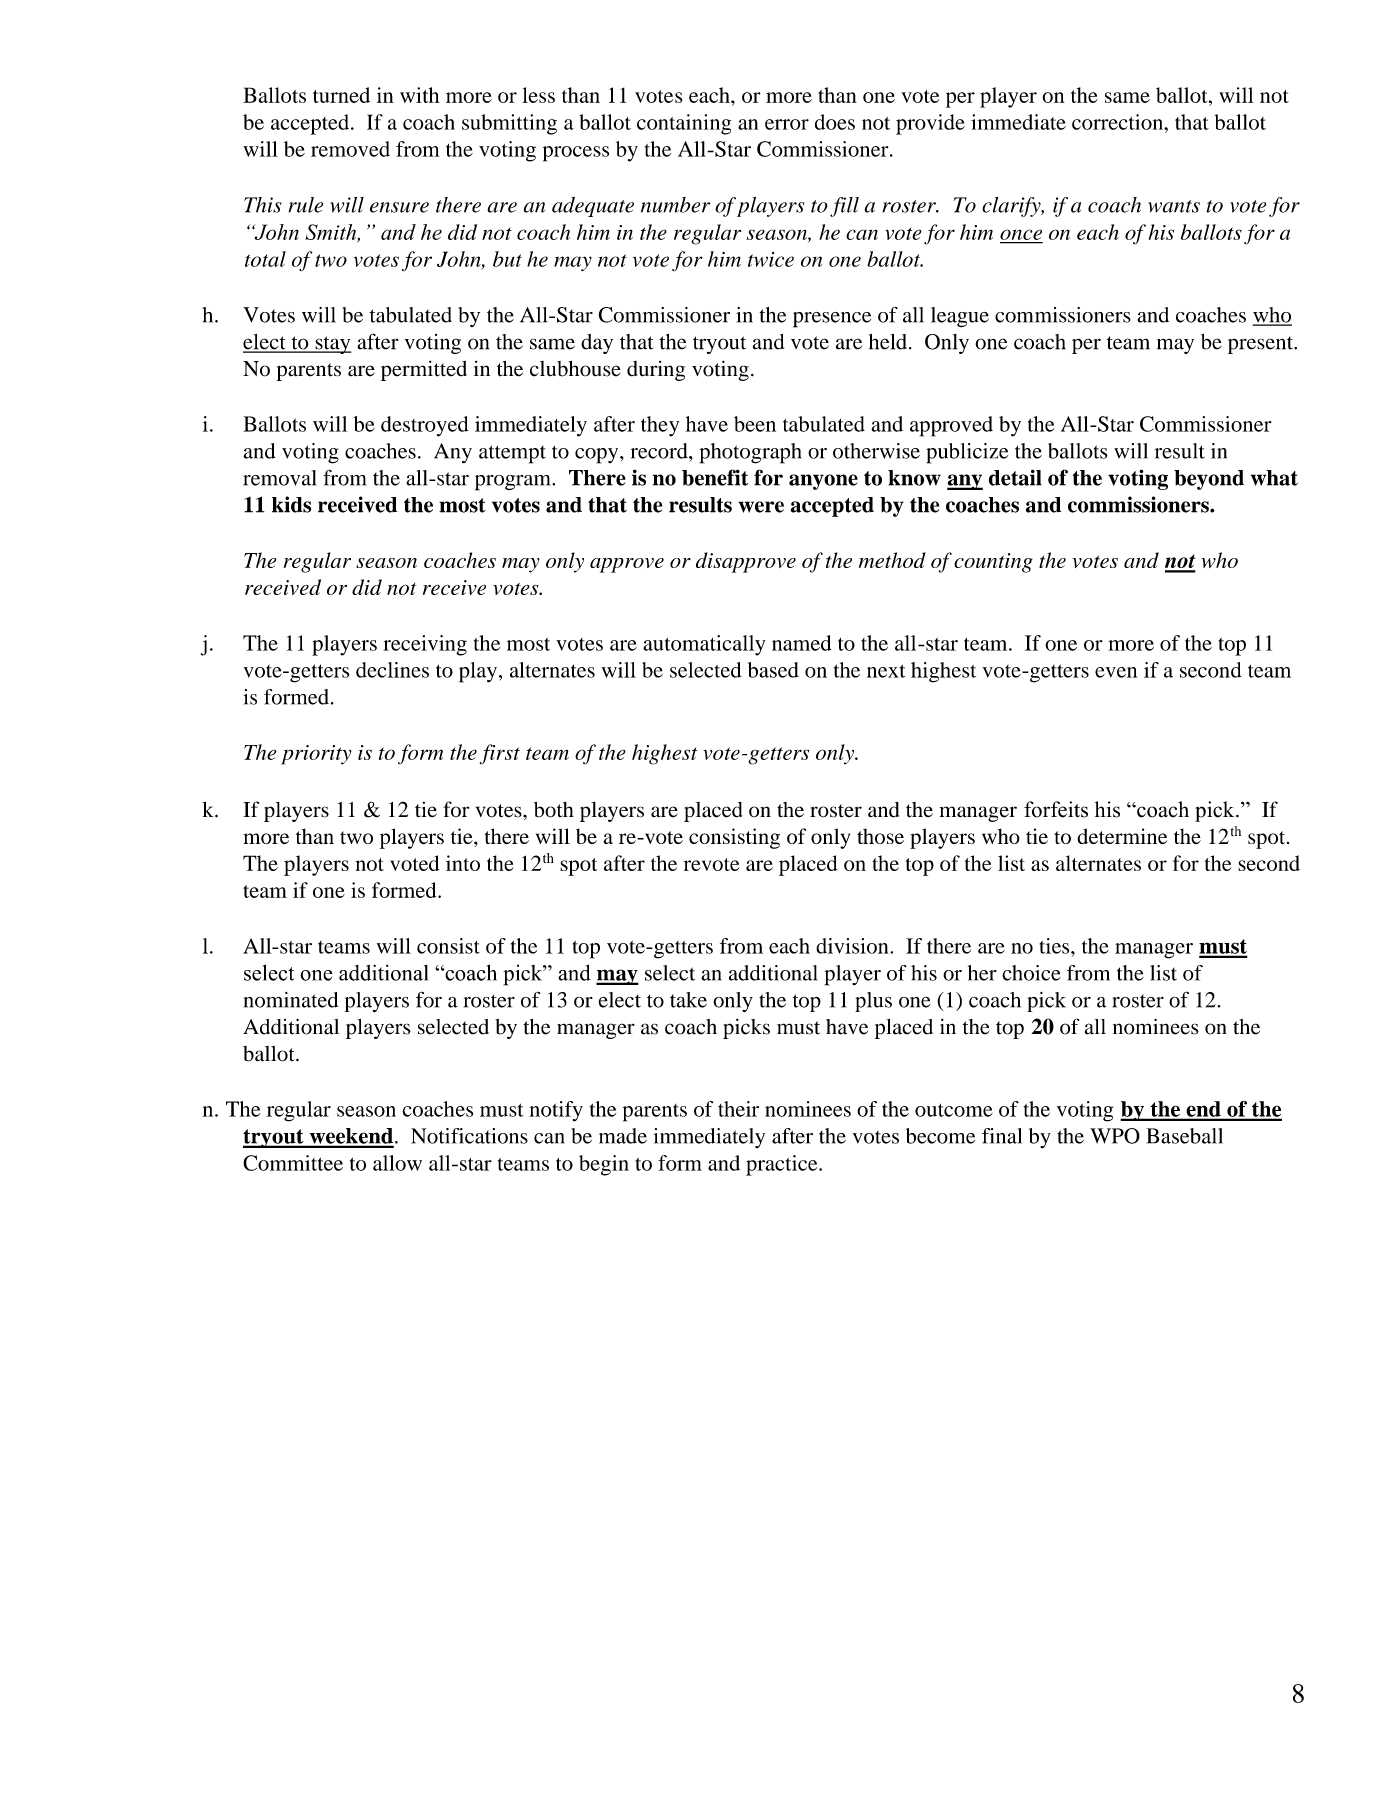 The height and width of the screenshot is (1793, 1386). Describe the element at coordinates (1119, 122) in the screenshot. I see `correction` at that location.
